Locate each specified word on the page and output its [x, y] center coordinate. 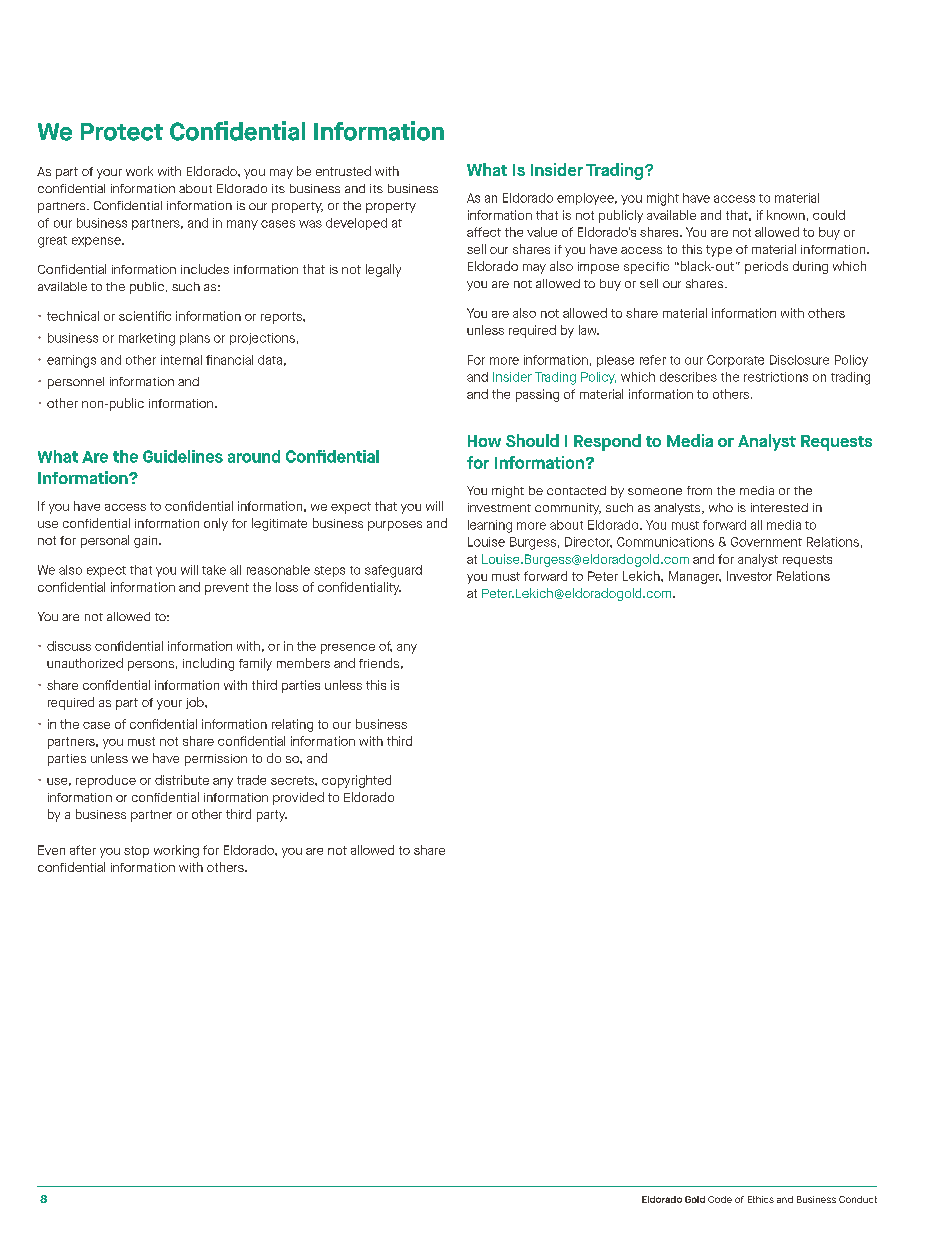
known [786, 215]
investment [499, 507]
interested [779, 507]
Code [720, 1199]
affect [484, 232]
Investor [749, 576]
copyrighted [356, 781]
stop [136, 852]
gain [147, 542]
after [83, 850]
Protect [122, 132]
